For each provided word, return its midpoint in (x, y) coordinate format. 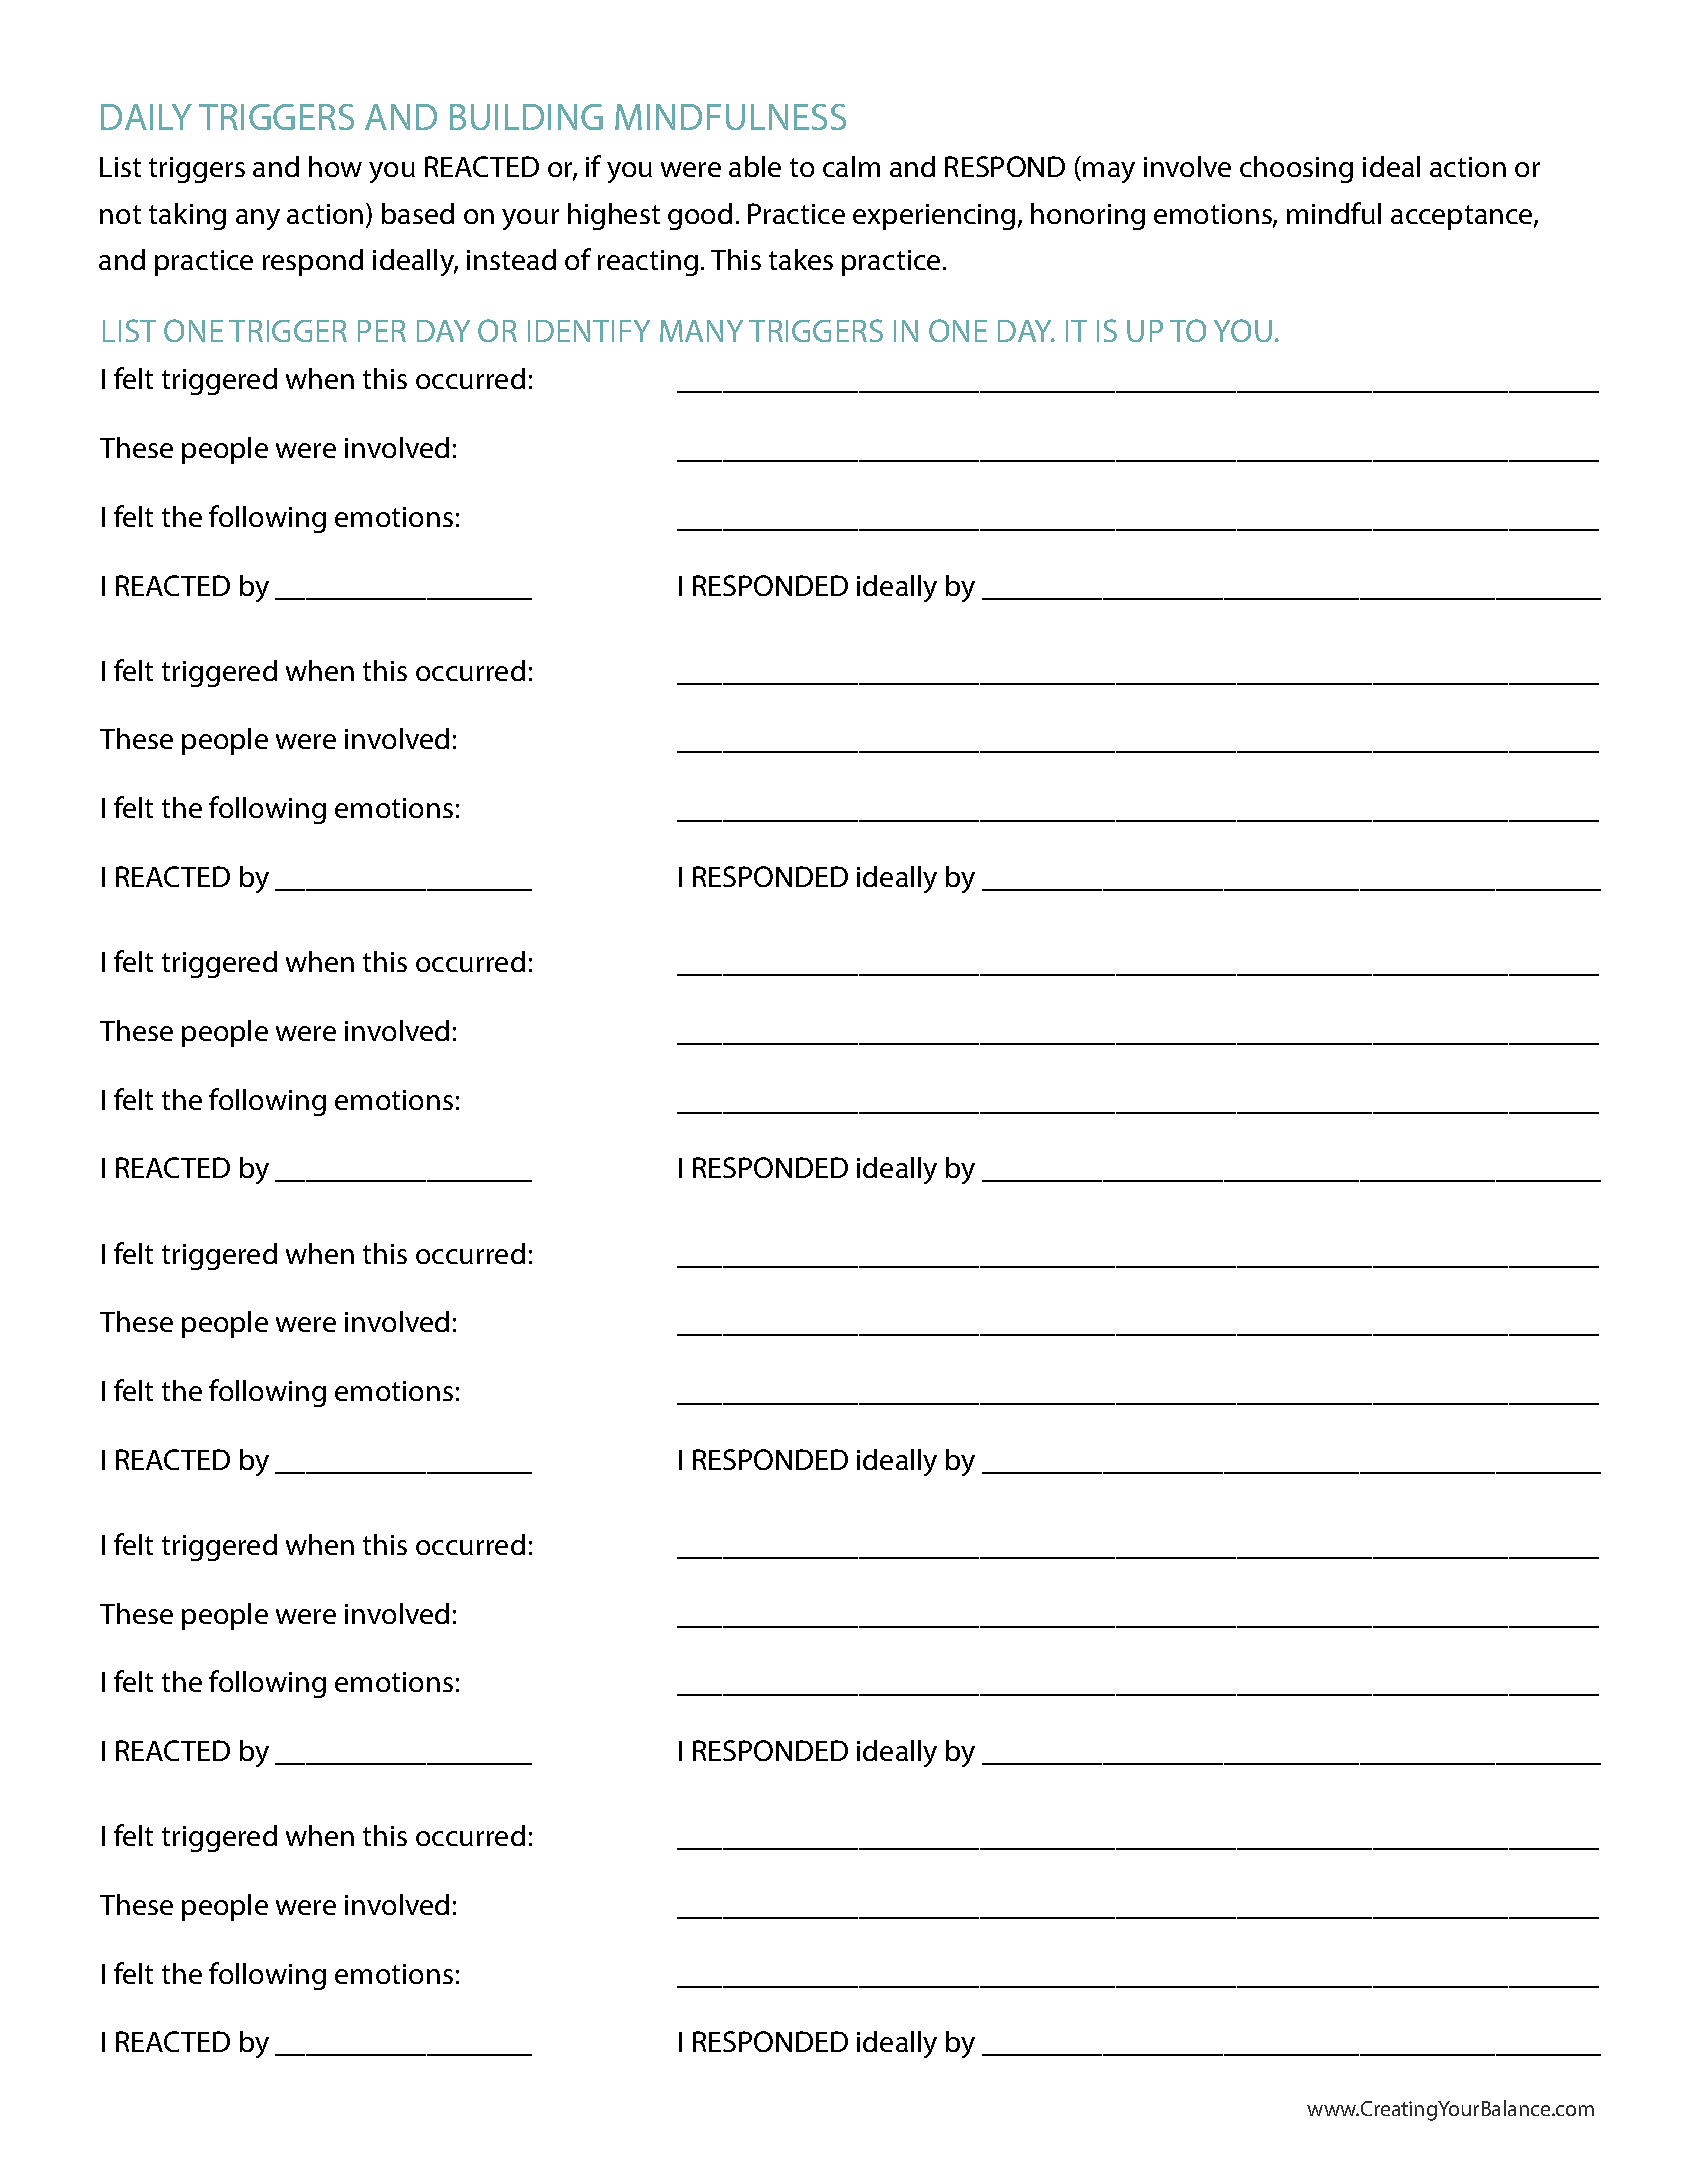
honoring (1088, 216)
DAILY (146, 117)
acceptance (1463, 217)
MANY (701, 331)
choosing (1296, 169)
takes (801, 259)
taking (187, 216)
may (1109, 172)
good (700, 216)
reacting (648, 263)
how (335, 166)
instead (511, 259)
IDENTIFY (589, 331)
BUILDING (526, 117)
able (755, 166)
